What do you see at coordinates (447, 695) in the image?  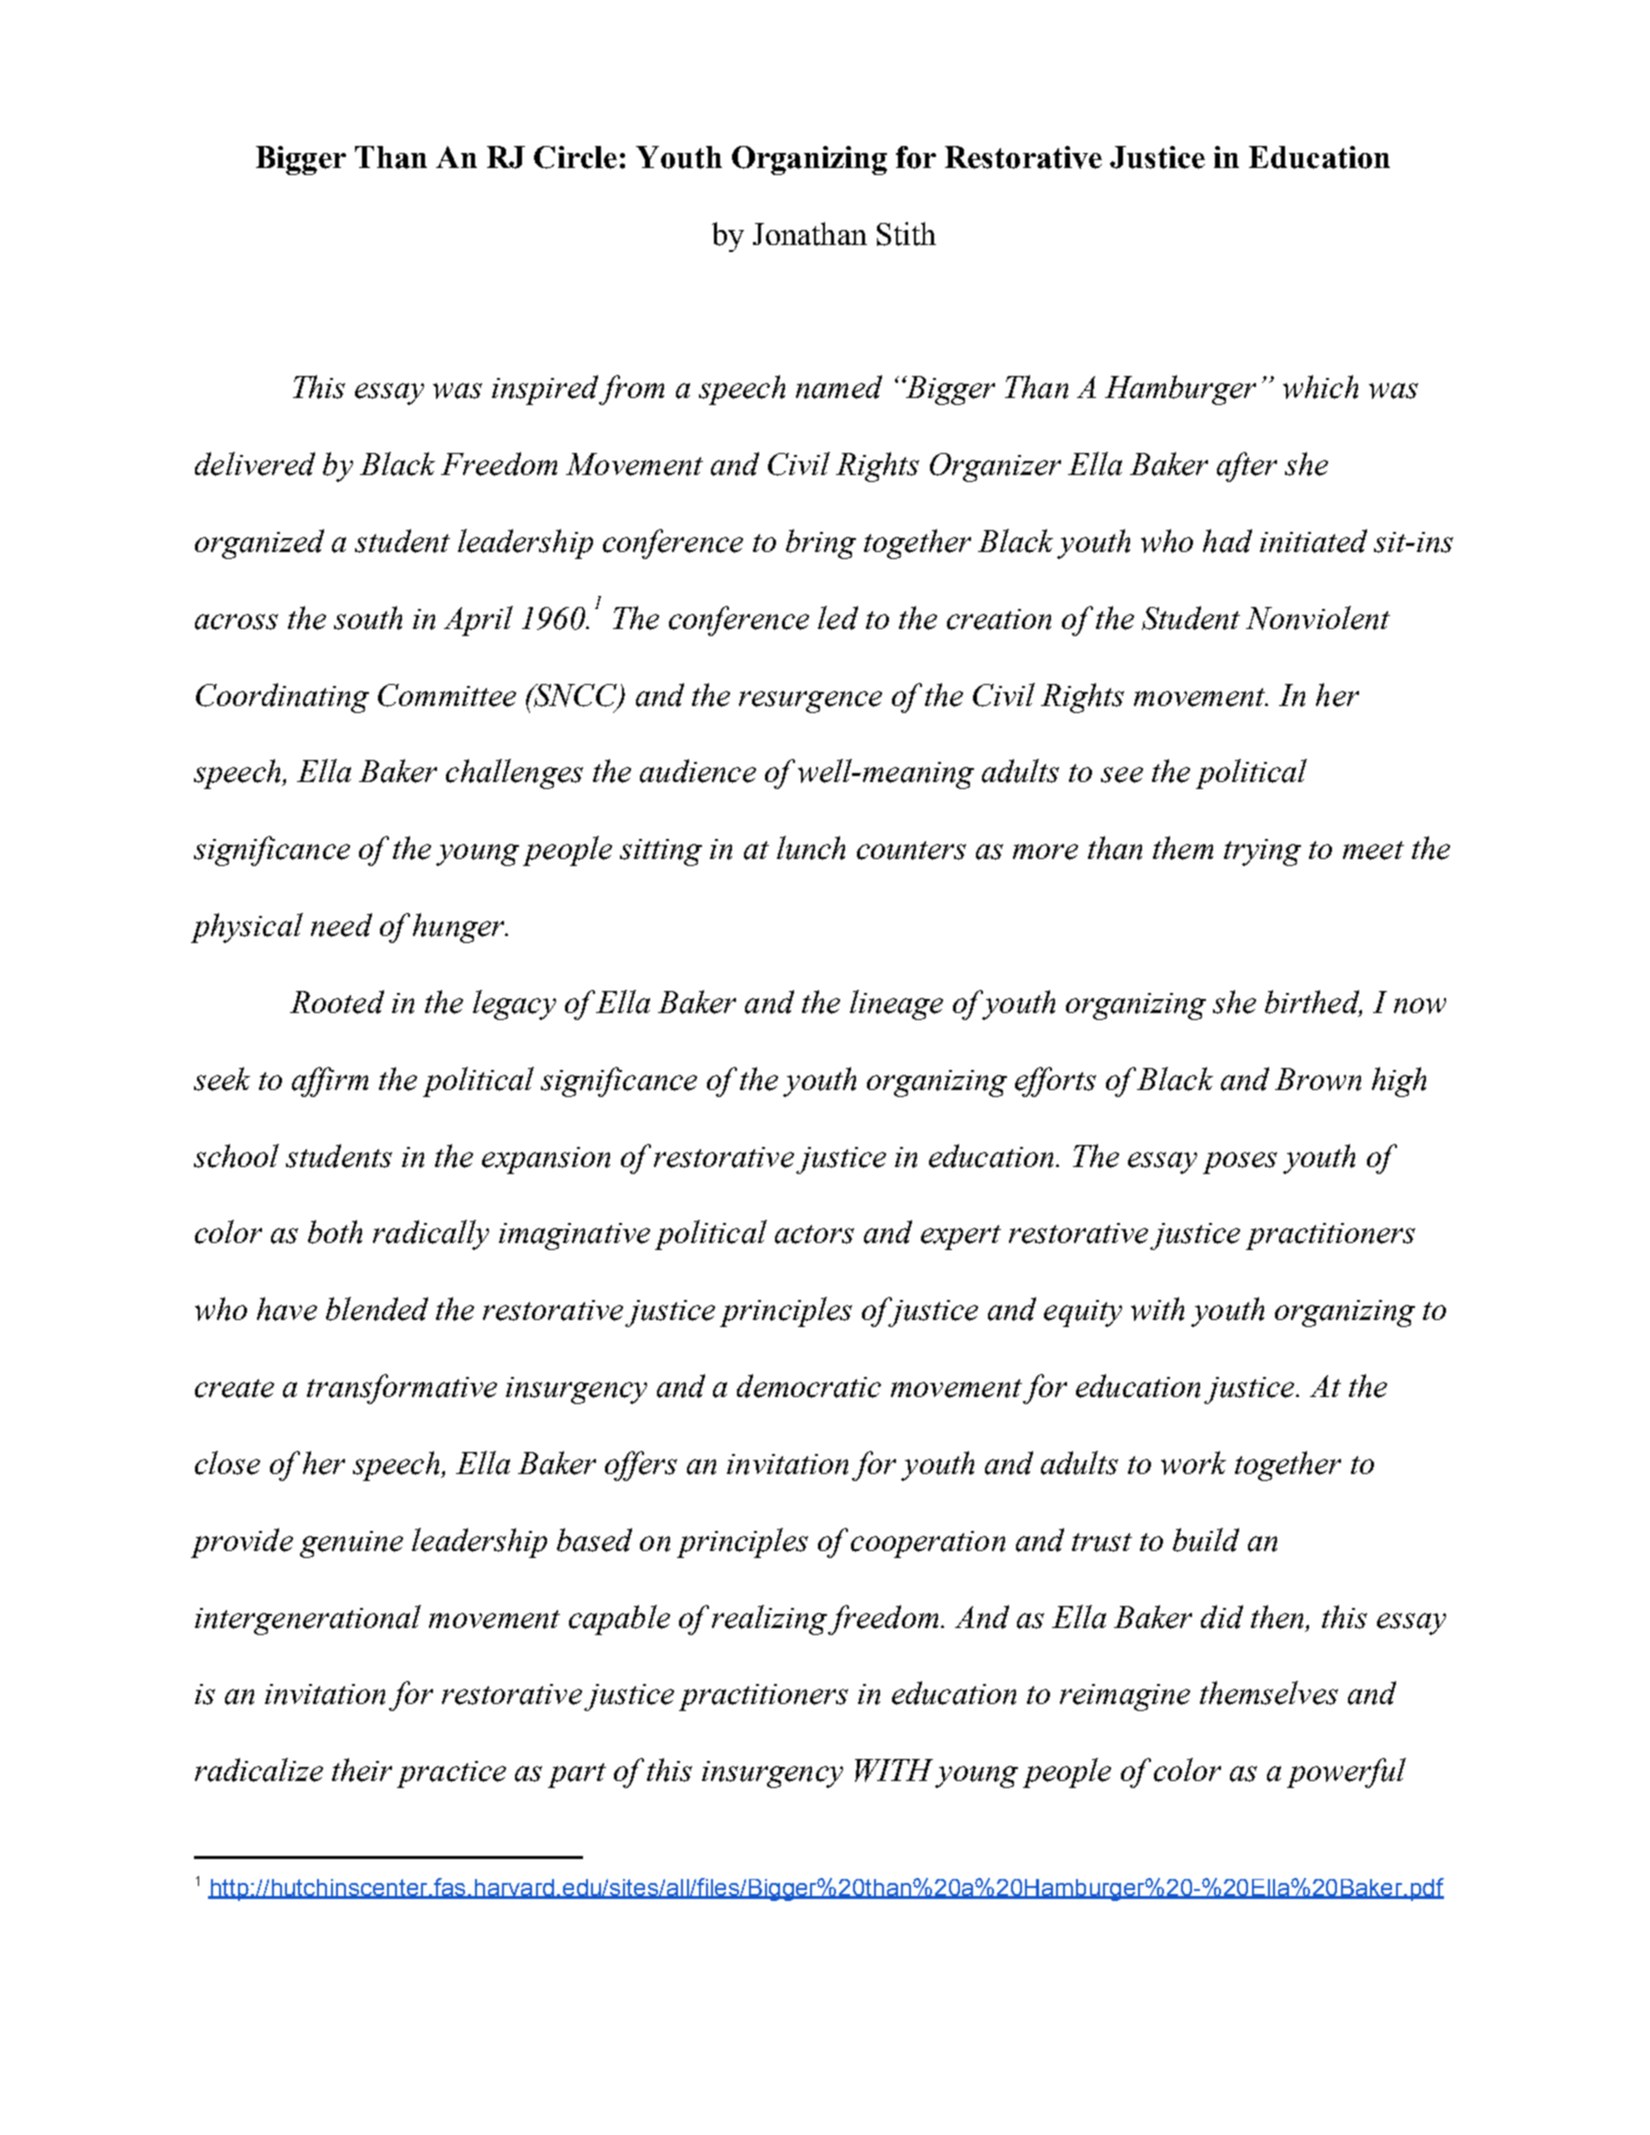 I see `Committee` at bounding box center [447, 695].
